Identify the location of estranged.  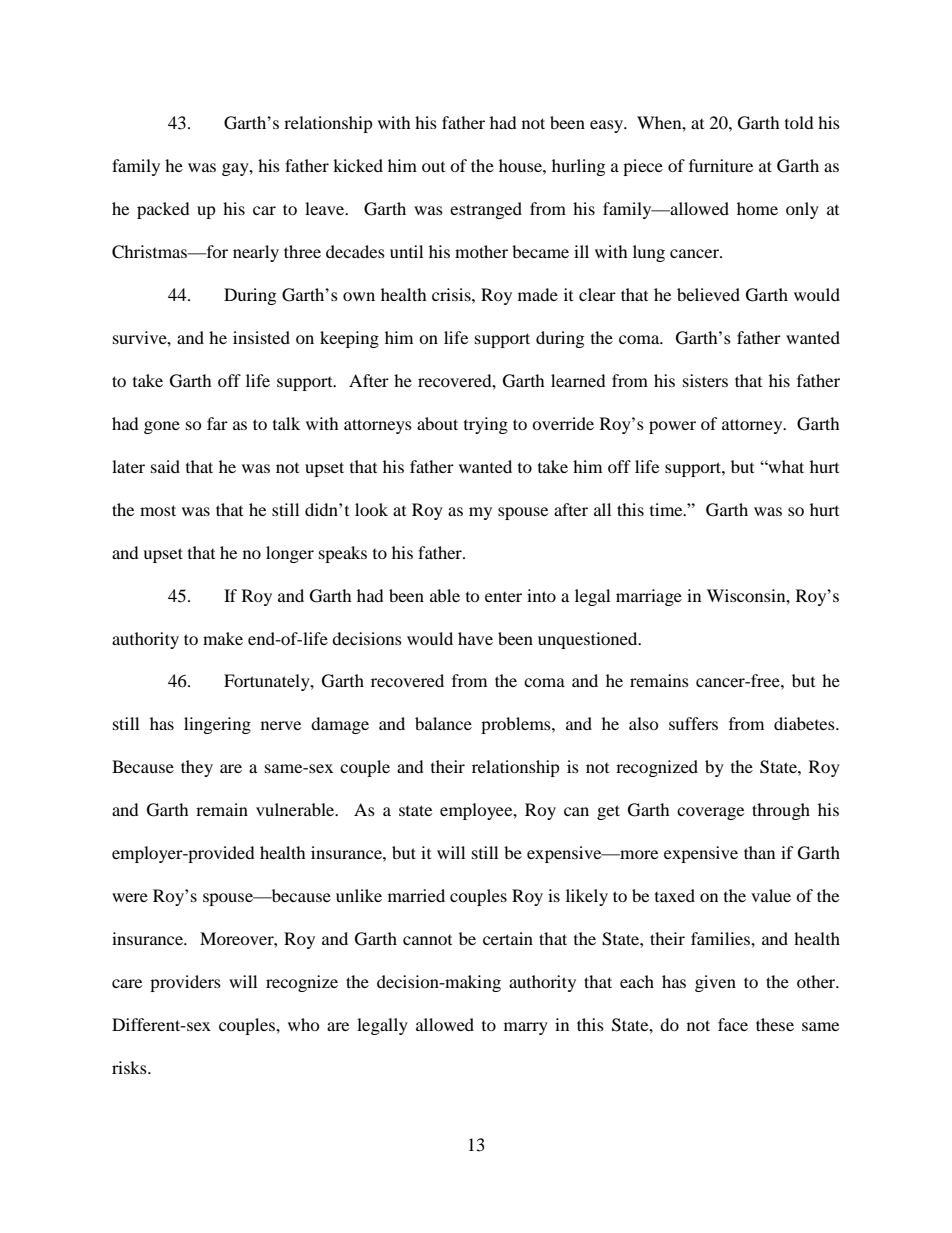
(486, 210).
